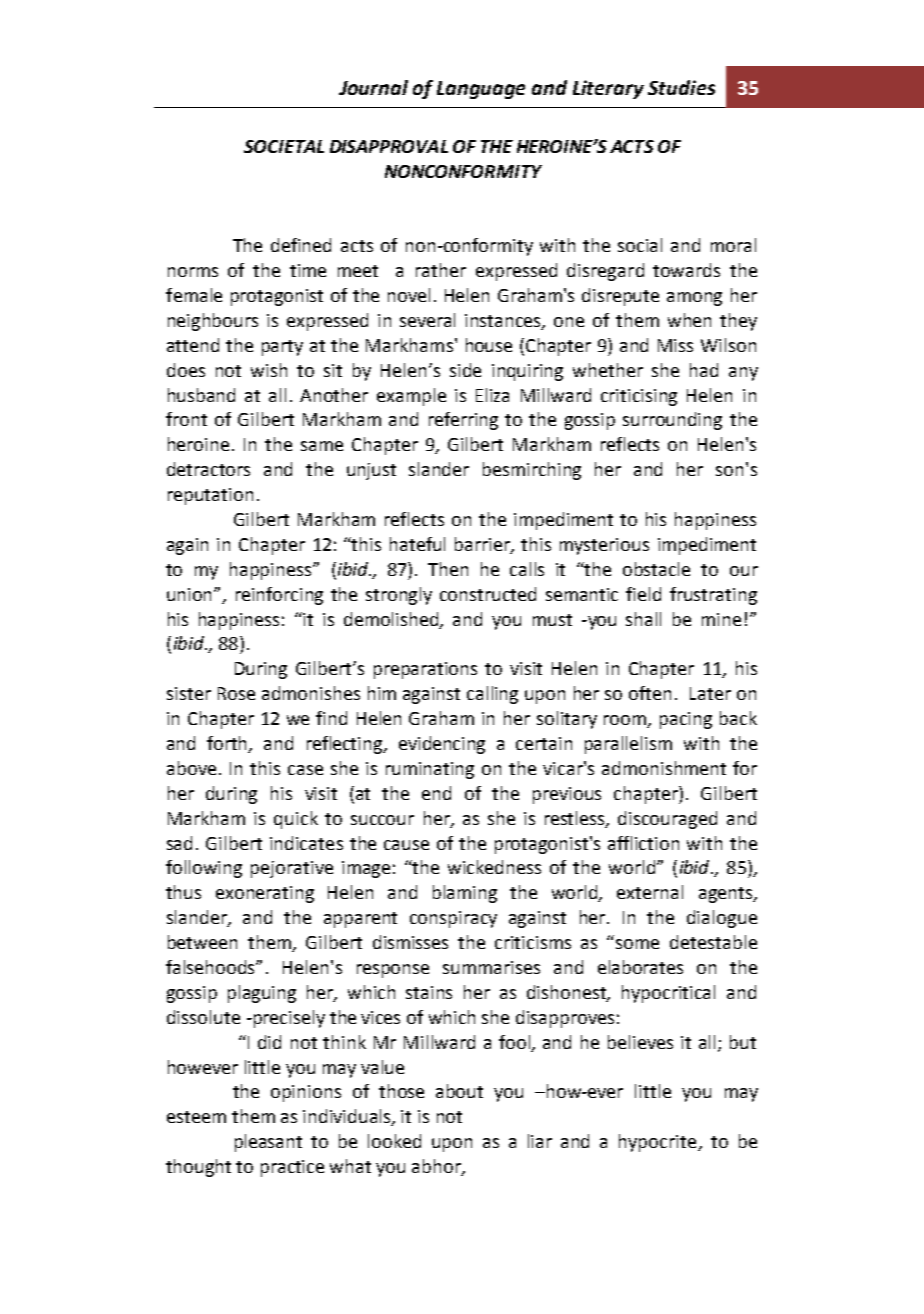 Image resolution: width=924 pixels, height=1314 pixels. What do you see at coordinates (681, 87) in the screenshot?
I see `Studies` at bounding box center [681, 87].
